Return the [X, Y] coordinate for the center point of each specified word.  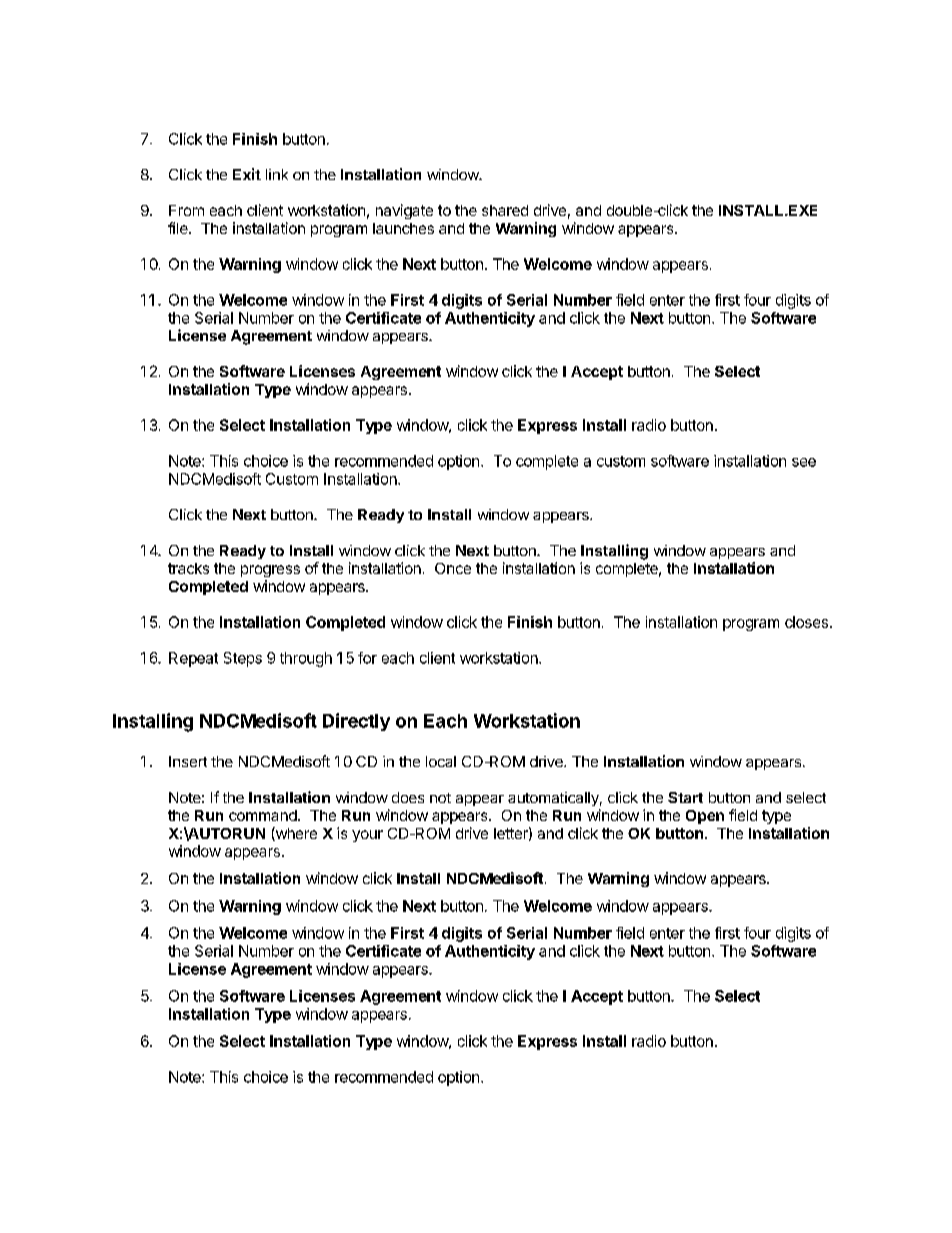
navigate [404, 211]
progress [270, 571]
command [263, 815]
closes [806, 622]
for [367, 658]
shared [505, 210]
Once [453, 568]
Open [705, 817]
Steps [243, 659]
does [408, 797]
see [804, 462]
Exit [247, 174]
